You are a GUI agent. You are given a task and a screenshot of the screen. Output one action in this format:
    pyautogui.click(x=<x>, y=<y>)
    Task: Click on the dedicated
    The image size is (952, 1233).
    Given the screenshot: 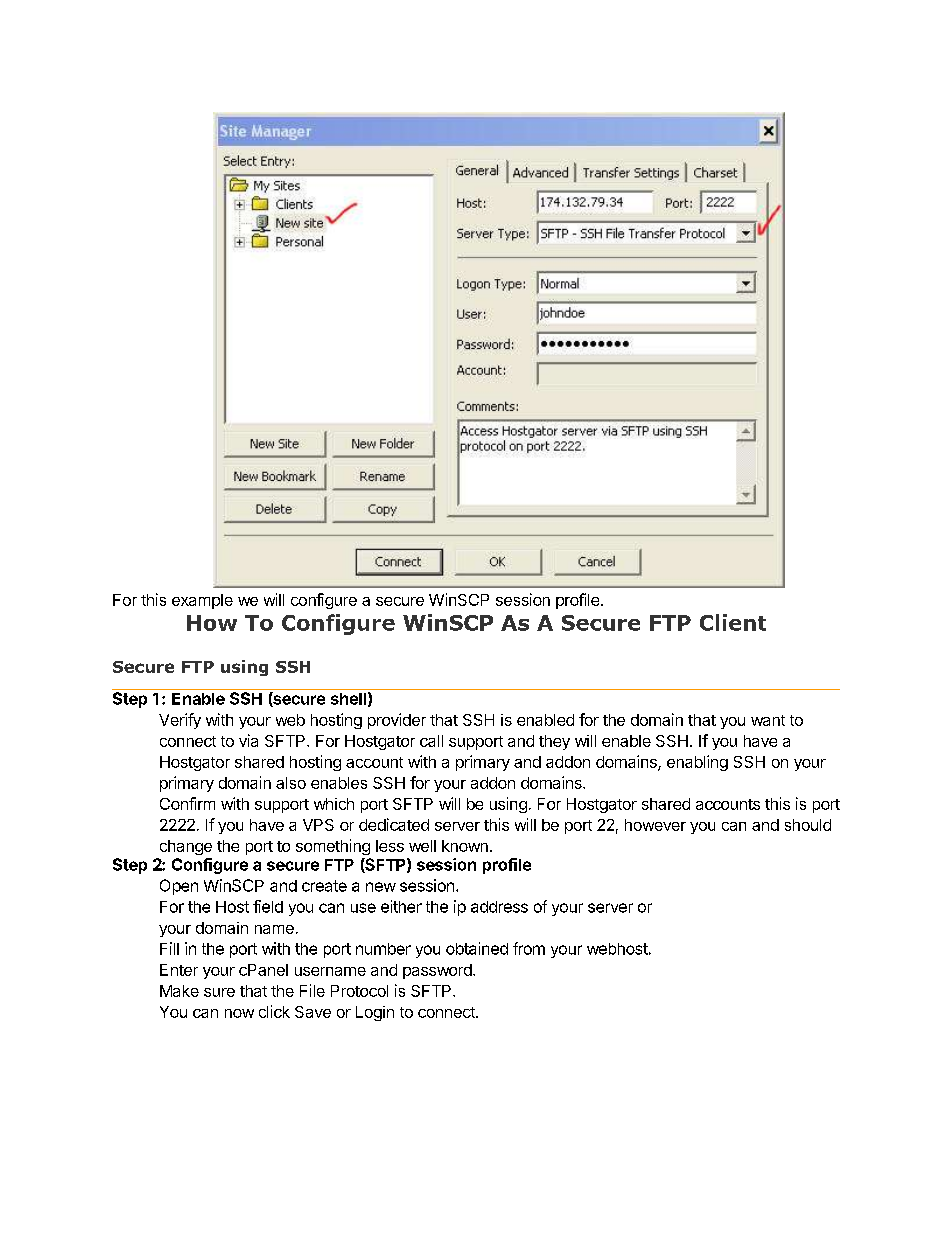 What is the action you would take?
    pyautogui.click(x=394, y=824)
